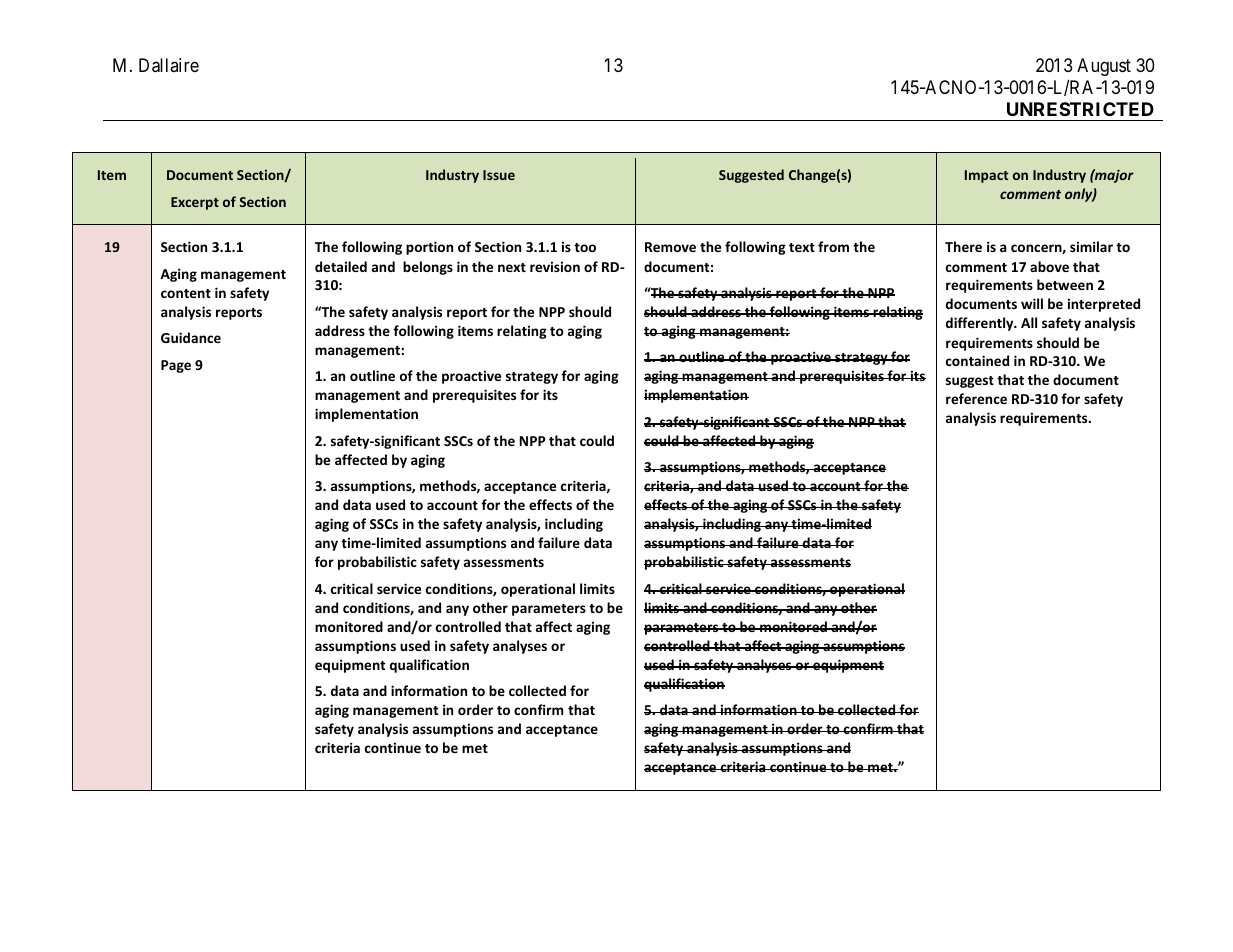  Describe the element at coordinates (1104, 67) in the page. I see `August` at that location.
